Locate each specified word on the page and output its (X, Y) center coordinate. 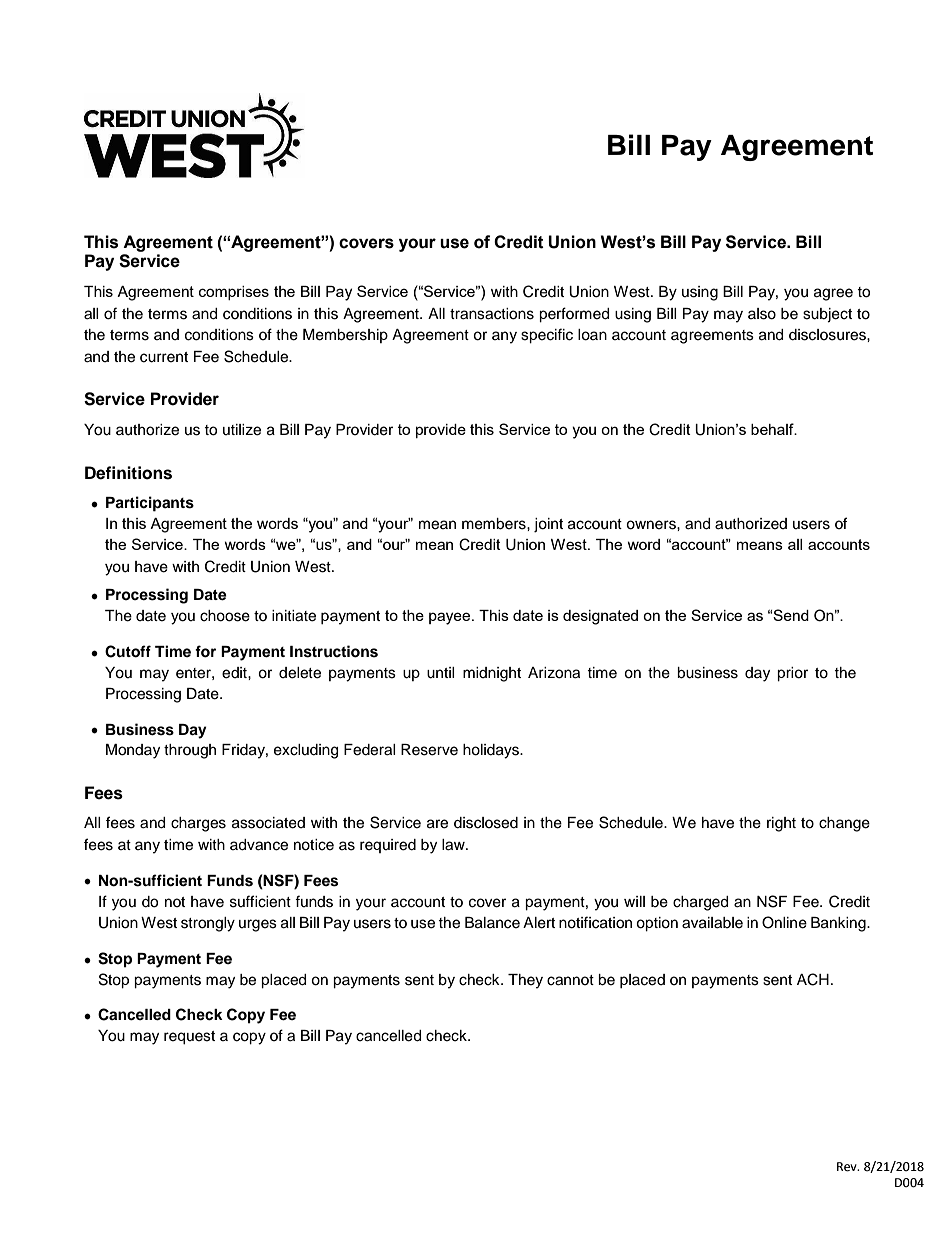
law (454, 845)
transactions (492, 314)
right (781, 824)
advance (259, 845)
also (762, 314)
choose (225, 616)
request (189, 1038)
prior (792, 674)
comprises (234, 293)
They (525, 981)
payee (451, 618)
